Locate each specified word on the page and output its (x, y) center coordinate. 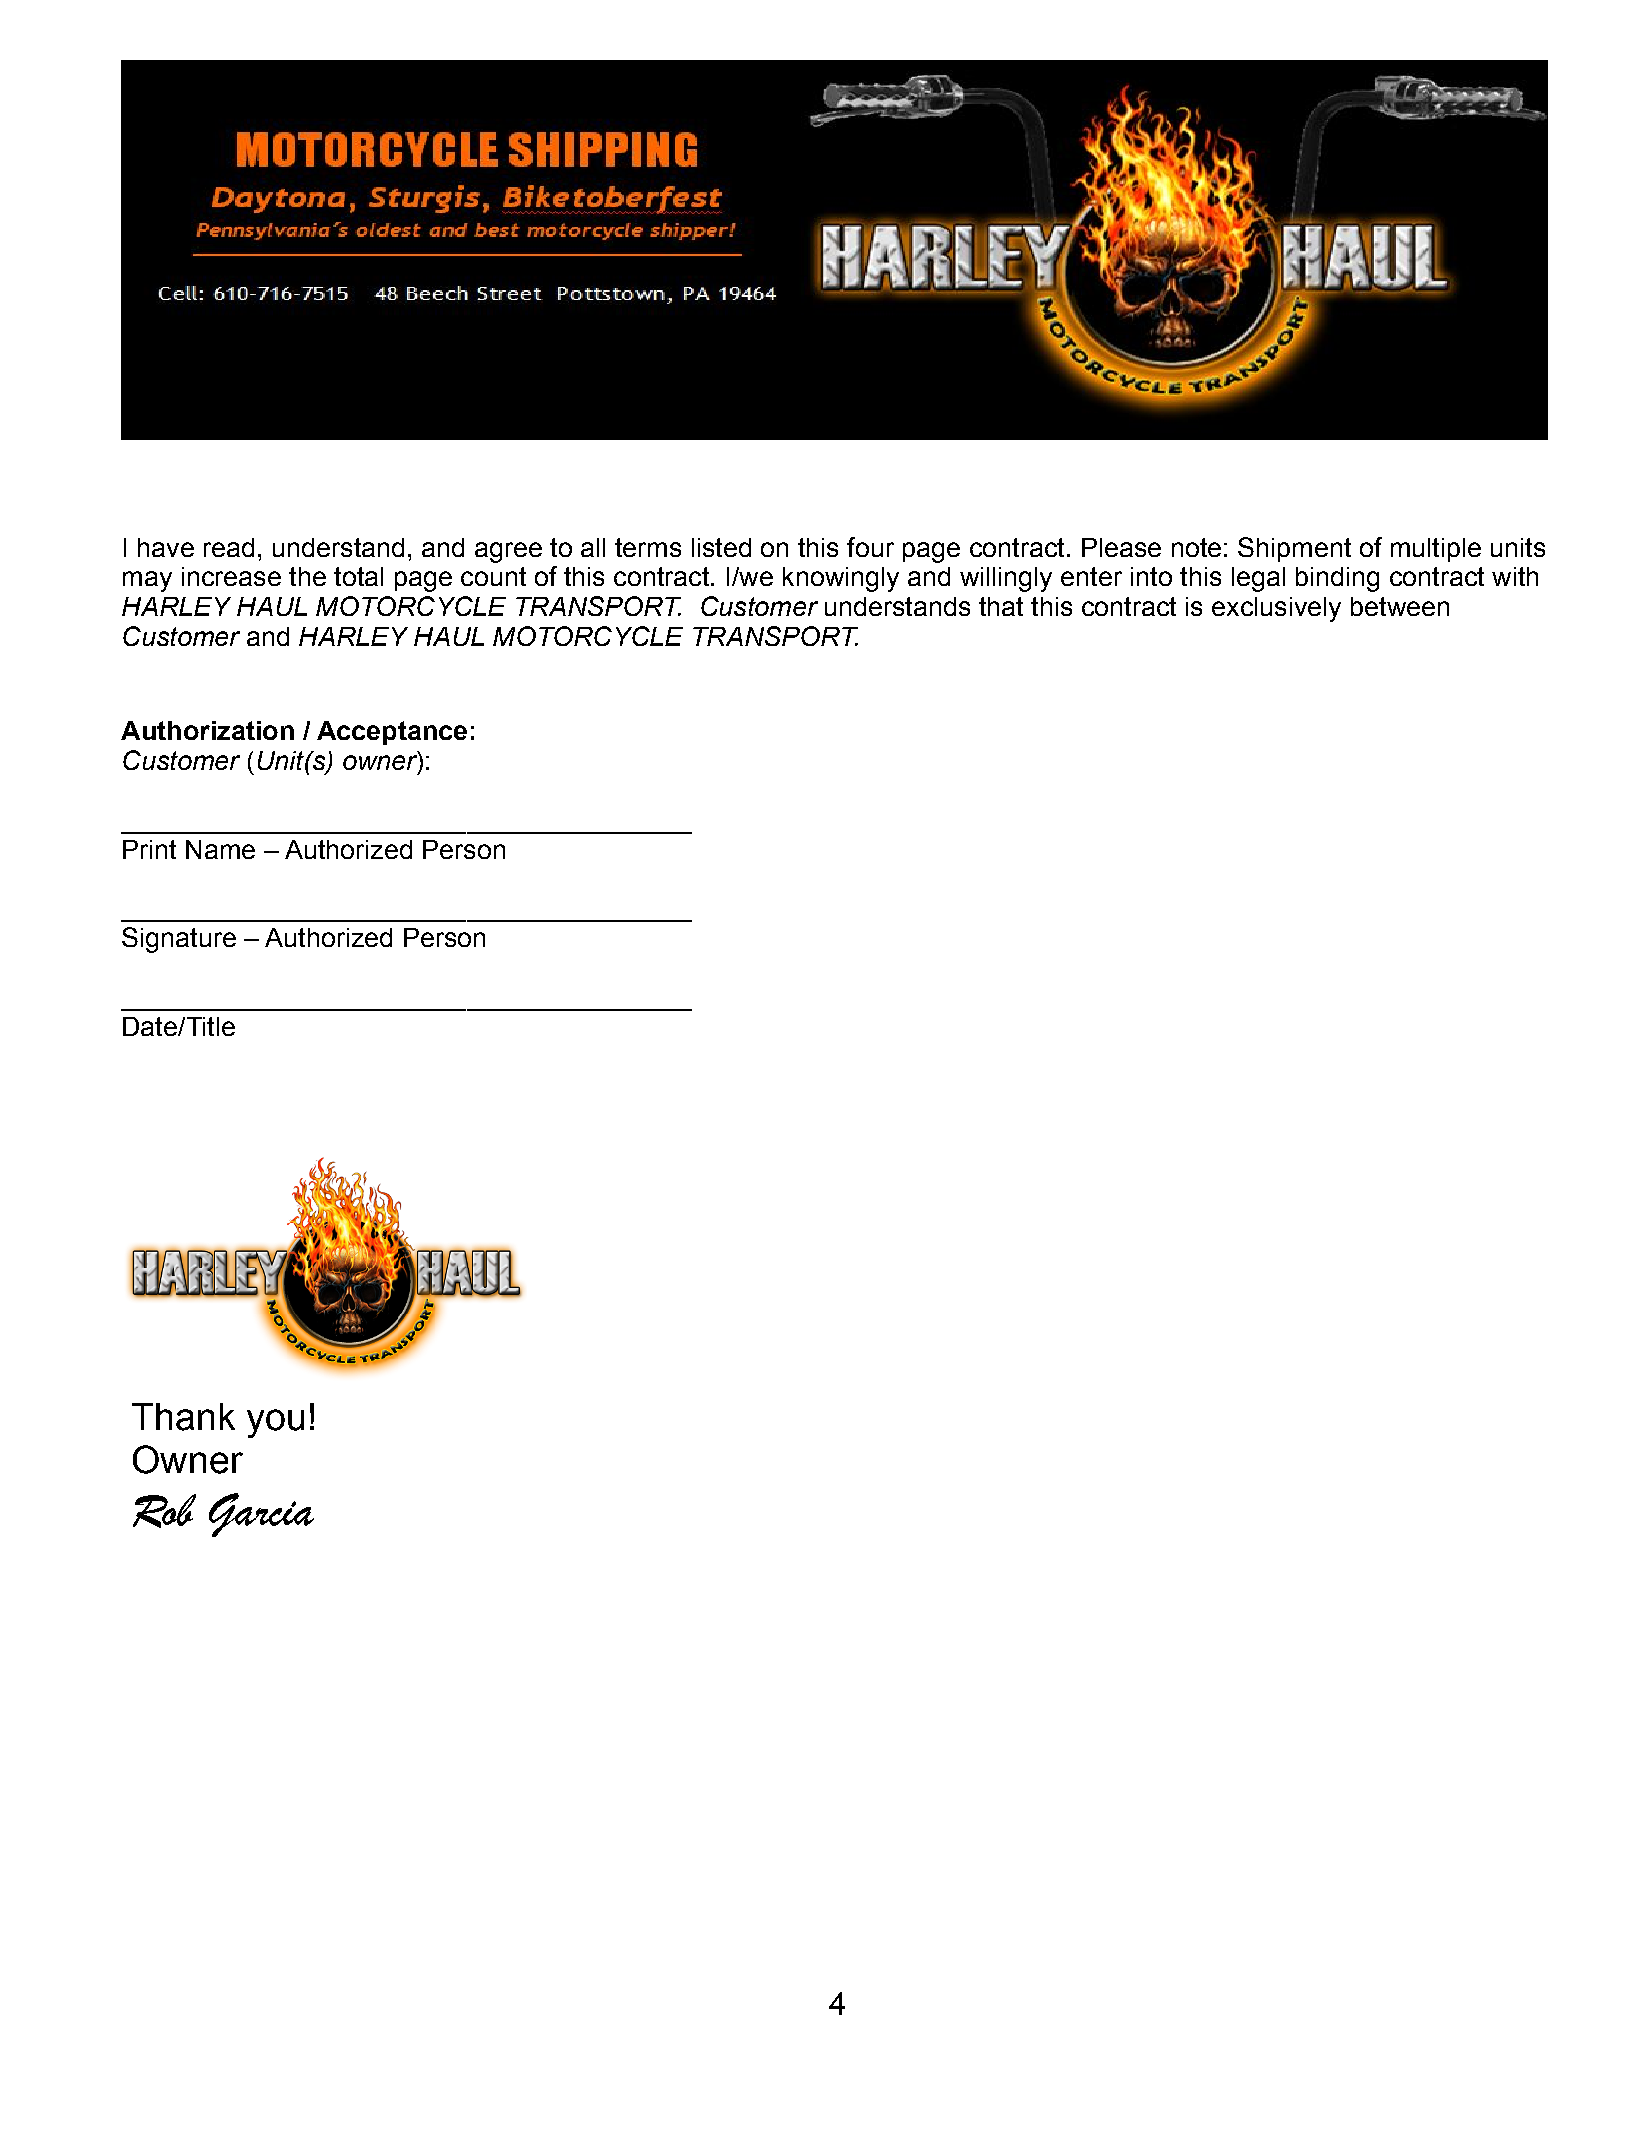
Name (220, 849)
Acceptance (392, 733)
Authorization (207, 730)
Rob (164, 1511)
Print (149, 849)
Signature (179, 940)
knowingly (841, 579)
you (275, 1423)
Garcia (261, 1515)
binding (1337, 579)
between (1400, 606)
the (307, 576)
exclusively (1276, 609)
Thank (183, 1417)
